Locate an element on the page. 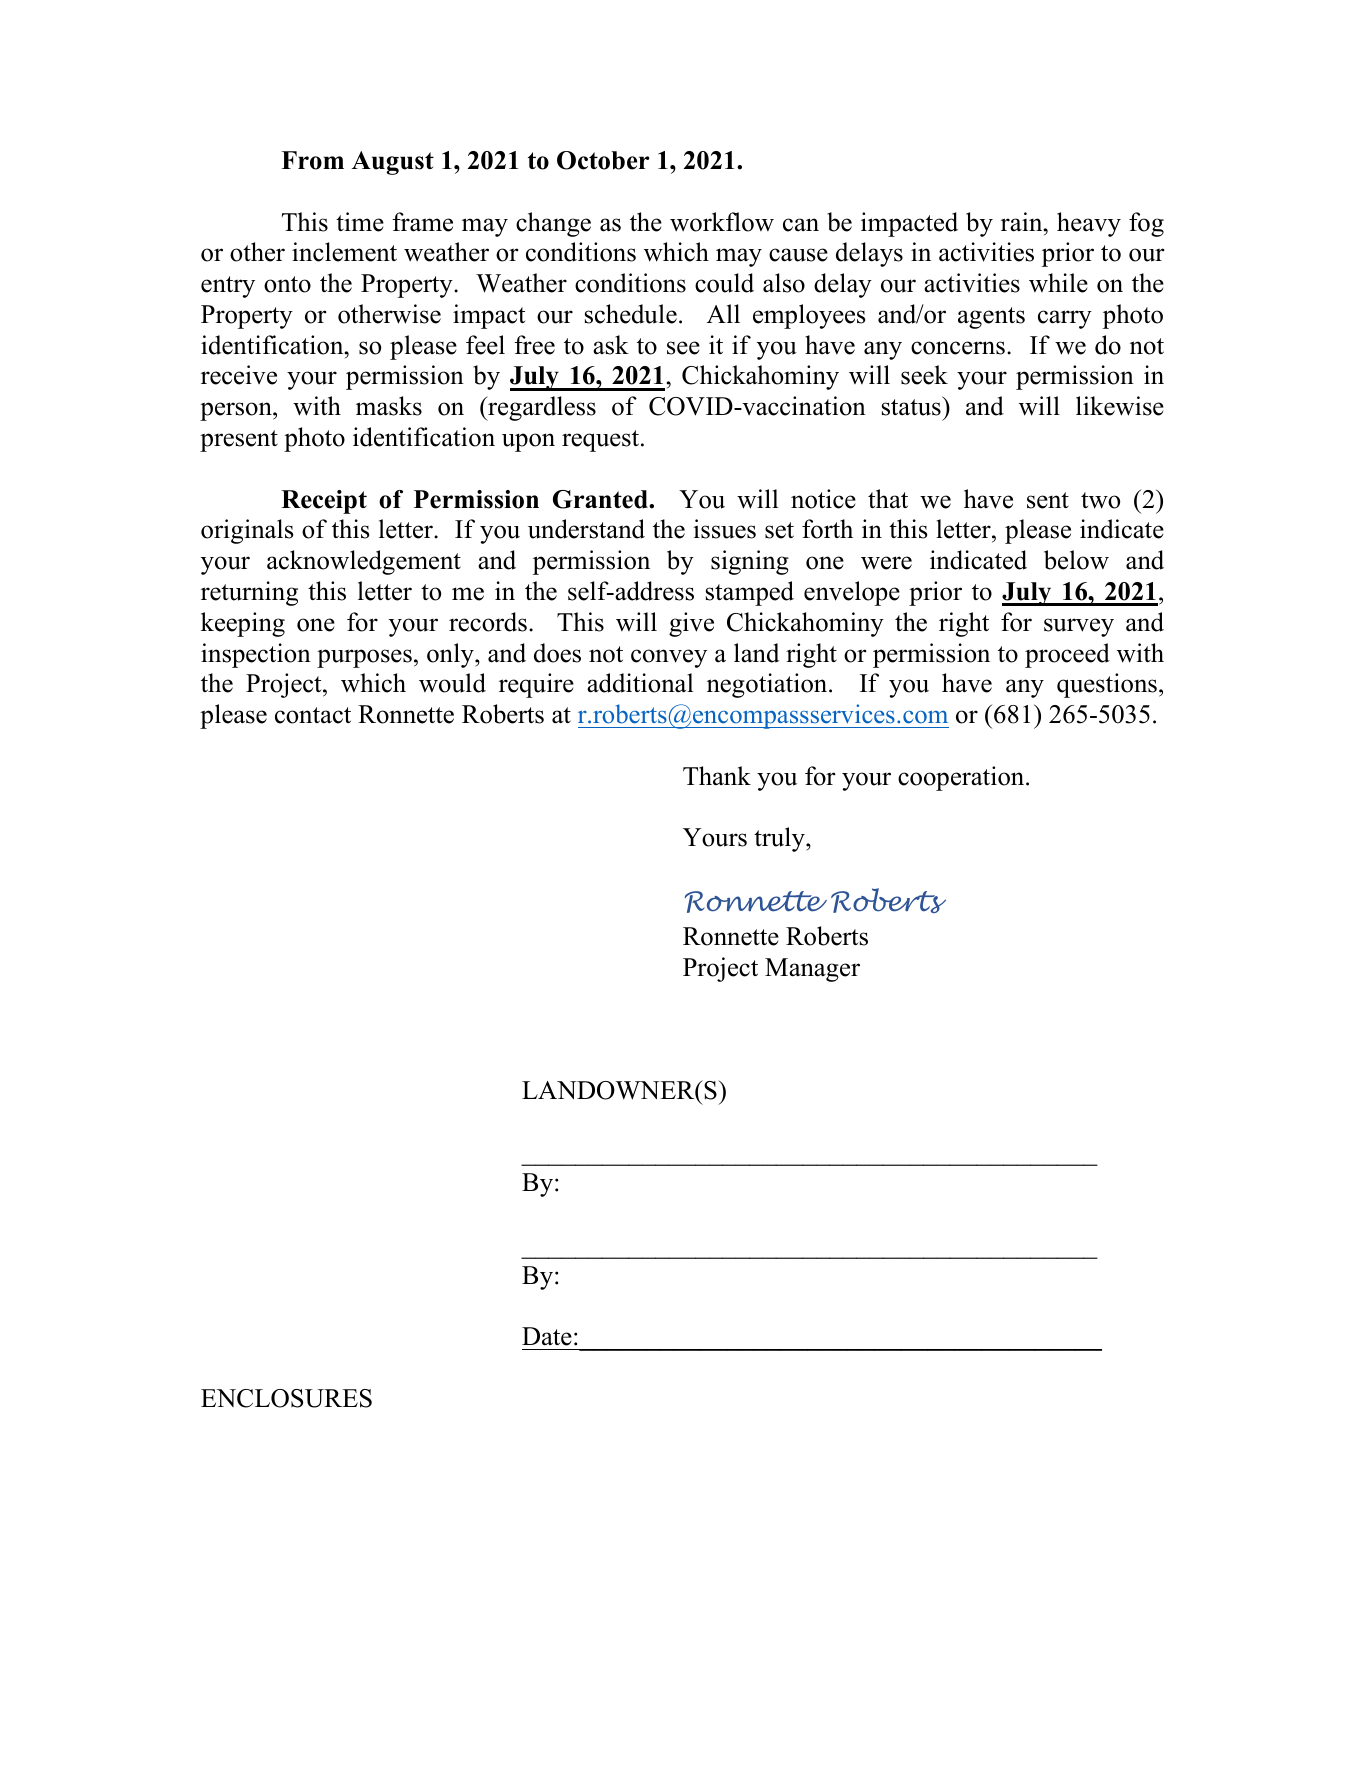 The height and width of the image is (1767, 1365). cooperation is located at coordinates (962, 778).
